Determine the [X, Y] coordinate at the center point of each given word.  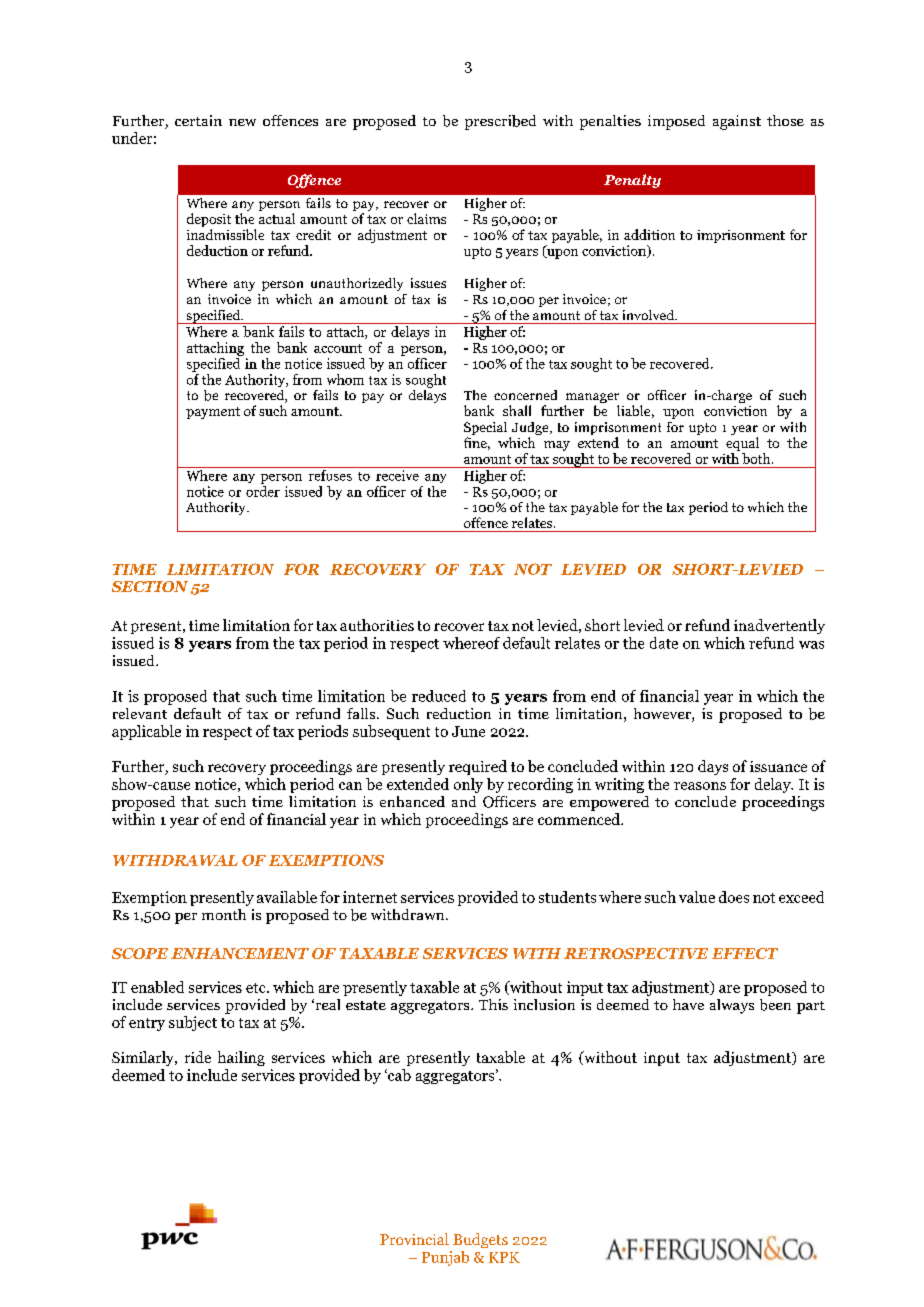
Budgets [480, 1240]
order [263, 490]
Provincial [414, 1239]
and [464, 801]
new [242, 122]
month [224, 914]
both [757, 458]
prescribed [500, 122]
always [732, 1006]
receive [397, 475]
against [737, 122]
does [734, 897]
